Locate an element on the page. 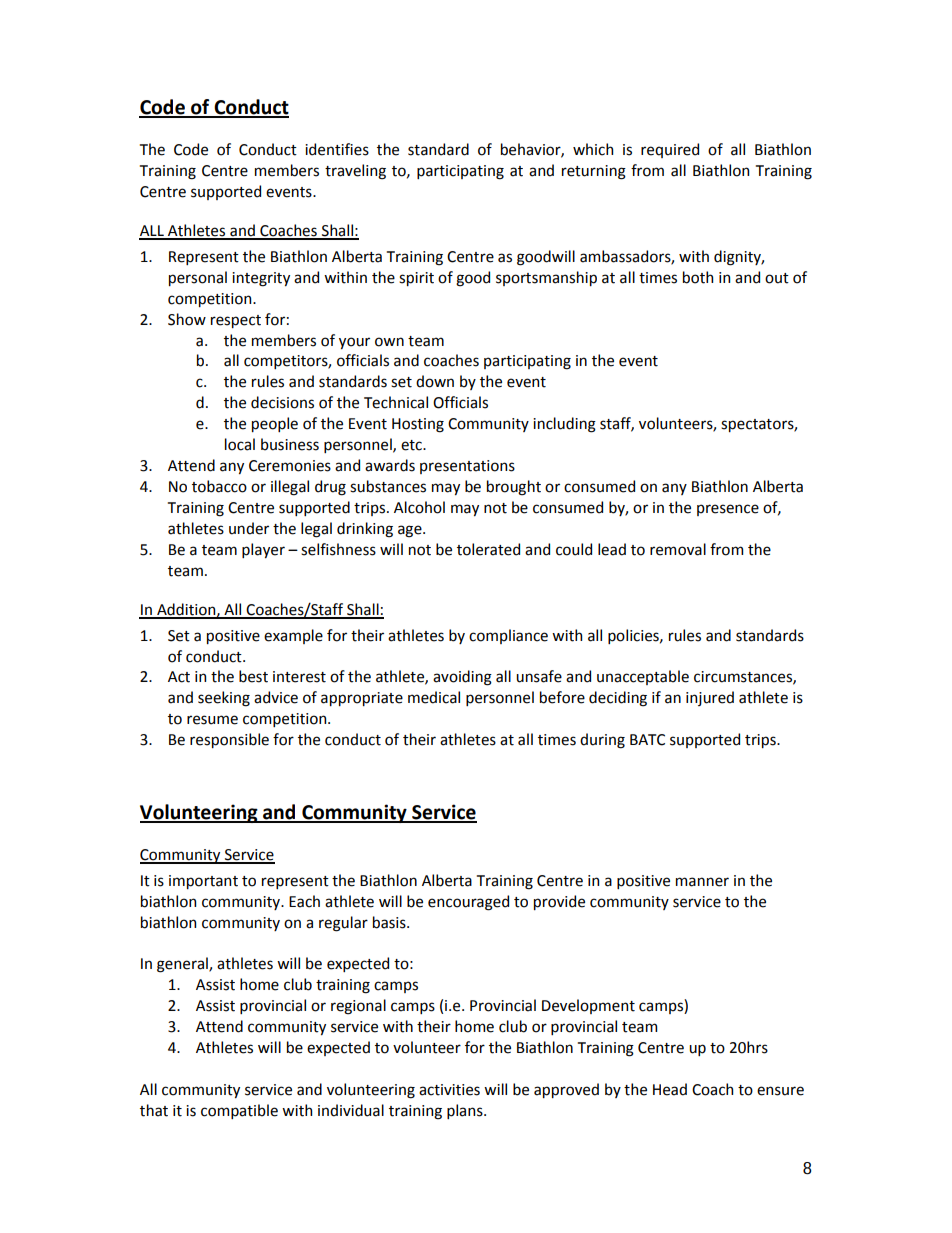 Image resolution: width=952 pixels, height=1233 pixels. unacceptable is located at coordinates (643, 677).
